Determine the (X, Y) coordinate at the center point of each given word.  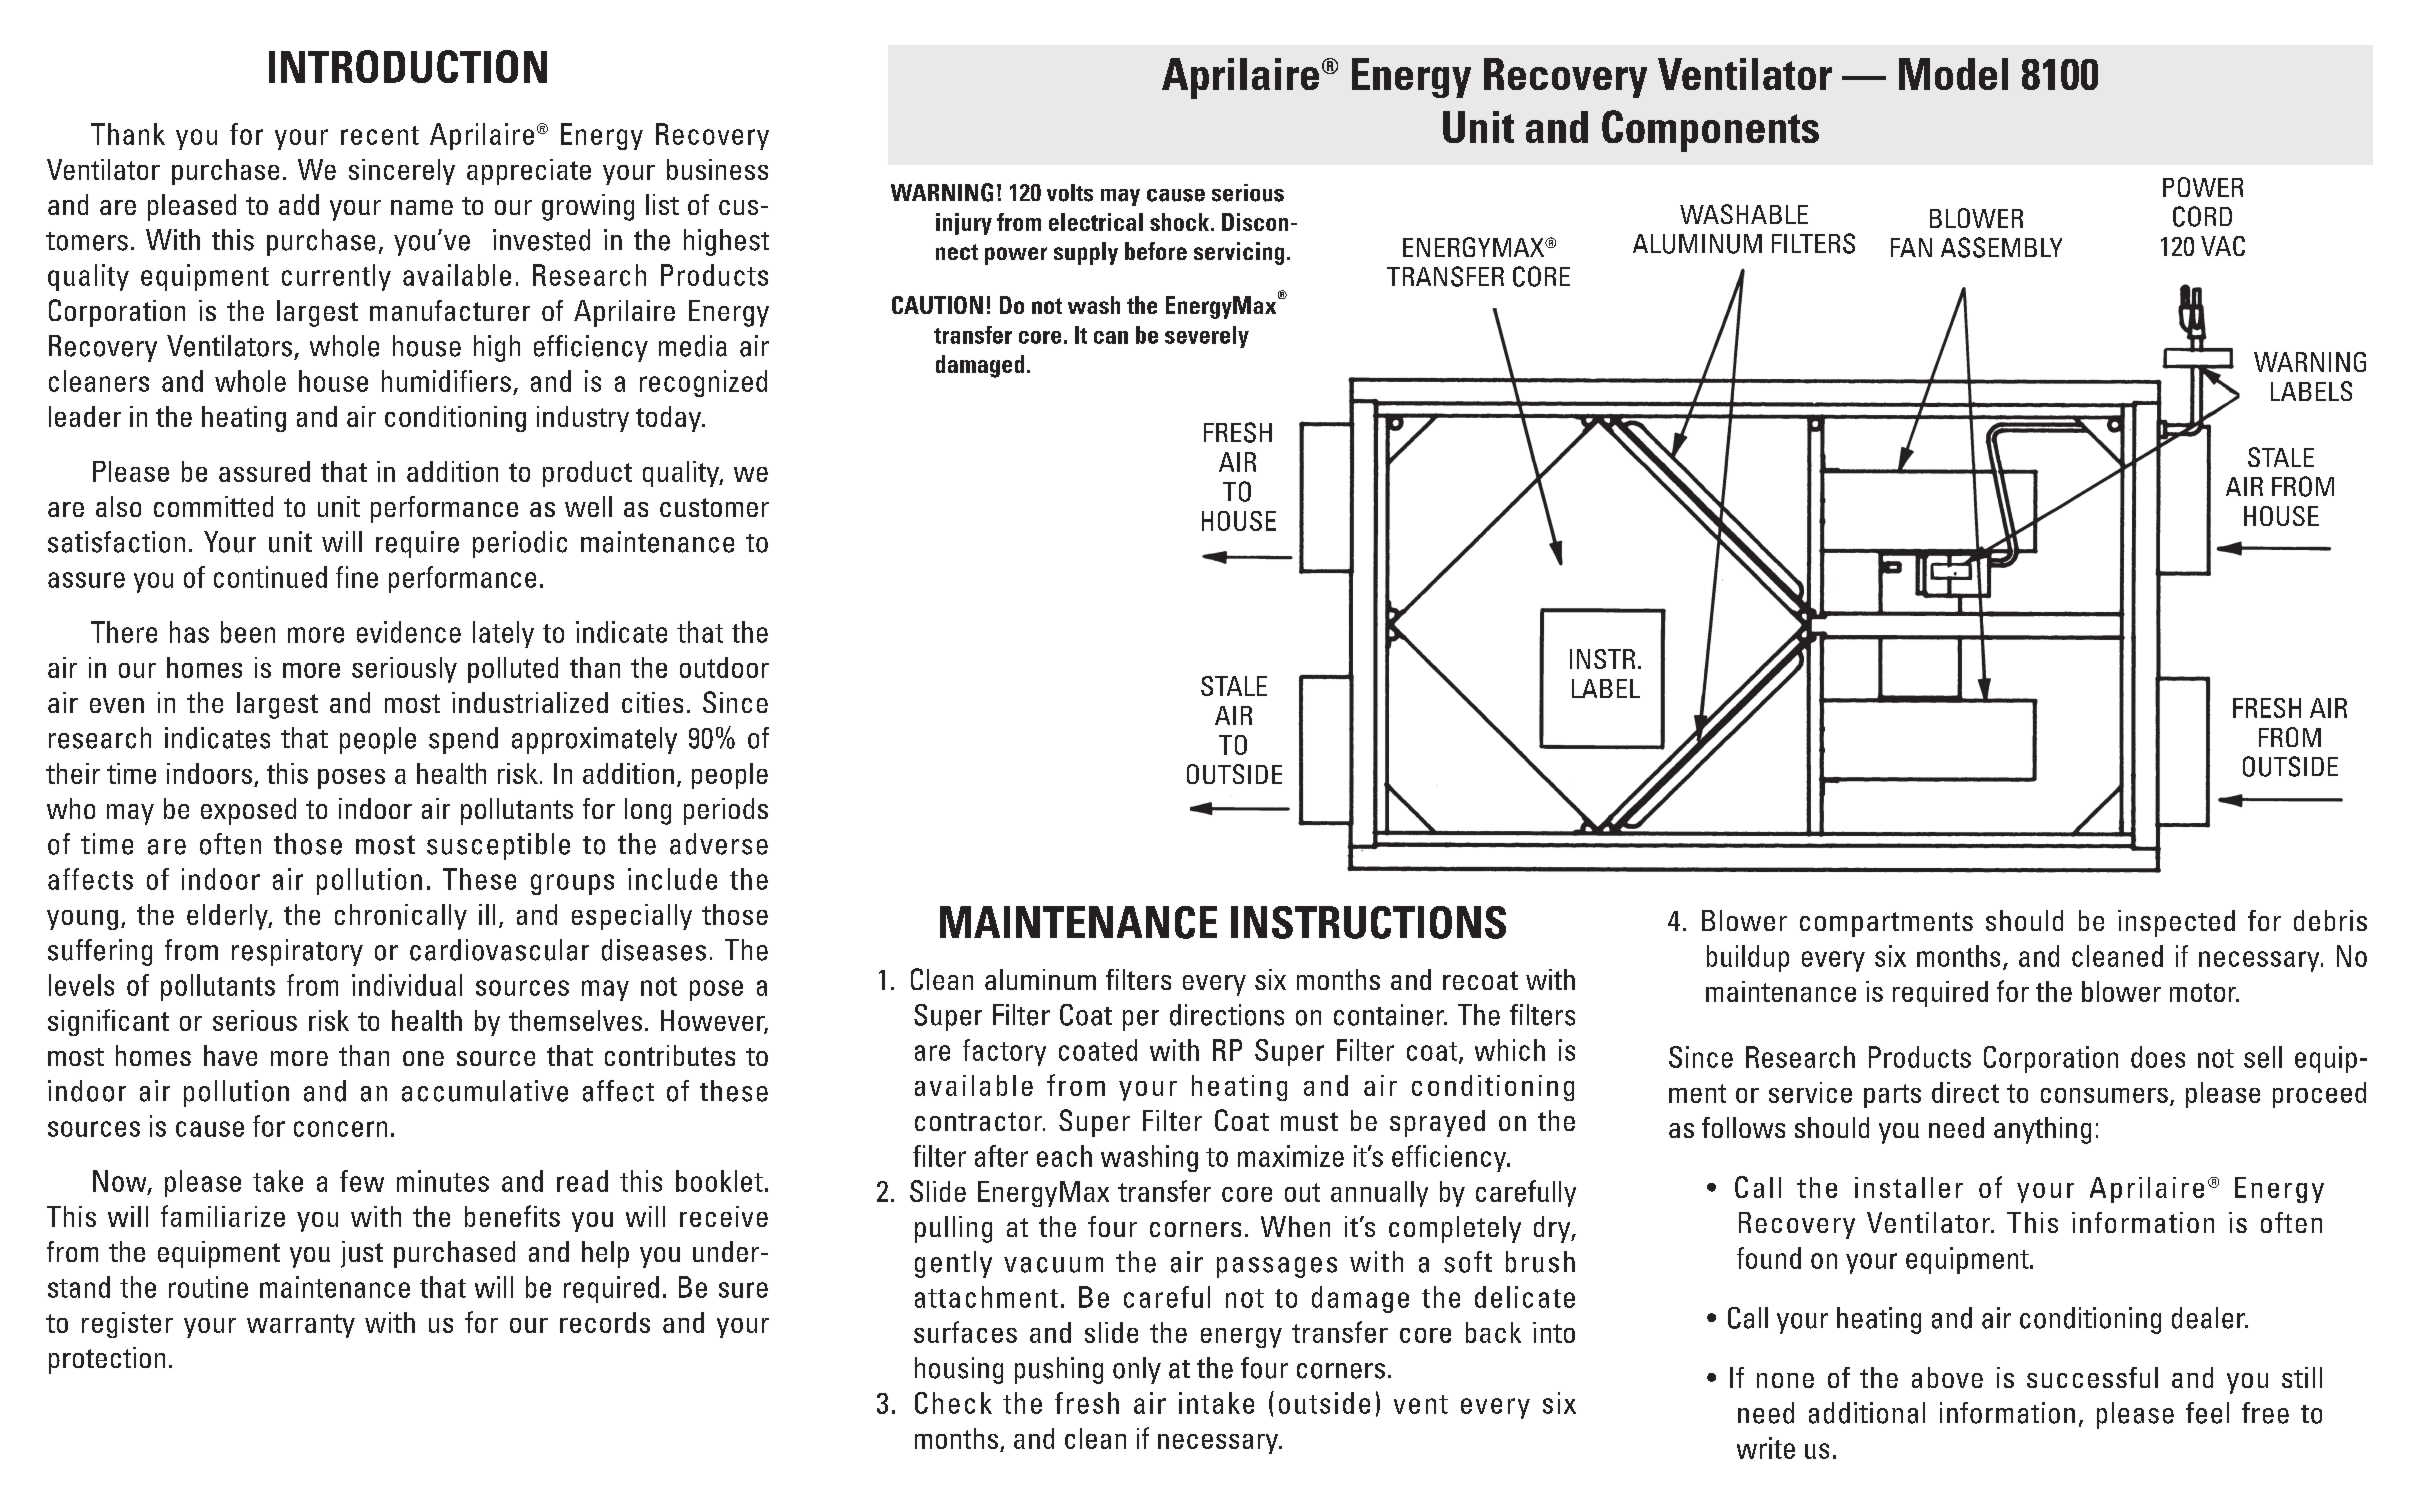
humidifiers (446, 381)
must (1309, 1121)
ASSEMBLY (2001, 247)
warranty (301, 1326)
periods (726, 811)
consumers (2104, 1095)
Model (1953, 74)
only (1137, 1370)
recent (380, 135)
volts (1070, 193)
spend (463, 740)
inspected (2176, 923)
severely (1207, 337)
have (230, 1055)
